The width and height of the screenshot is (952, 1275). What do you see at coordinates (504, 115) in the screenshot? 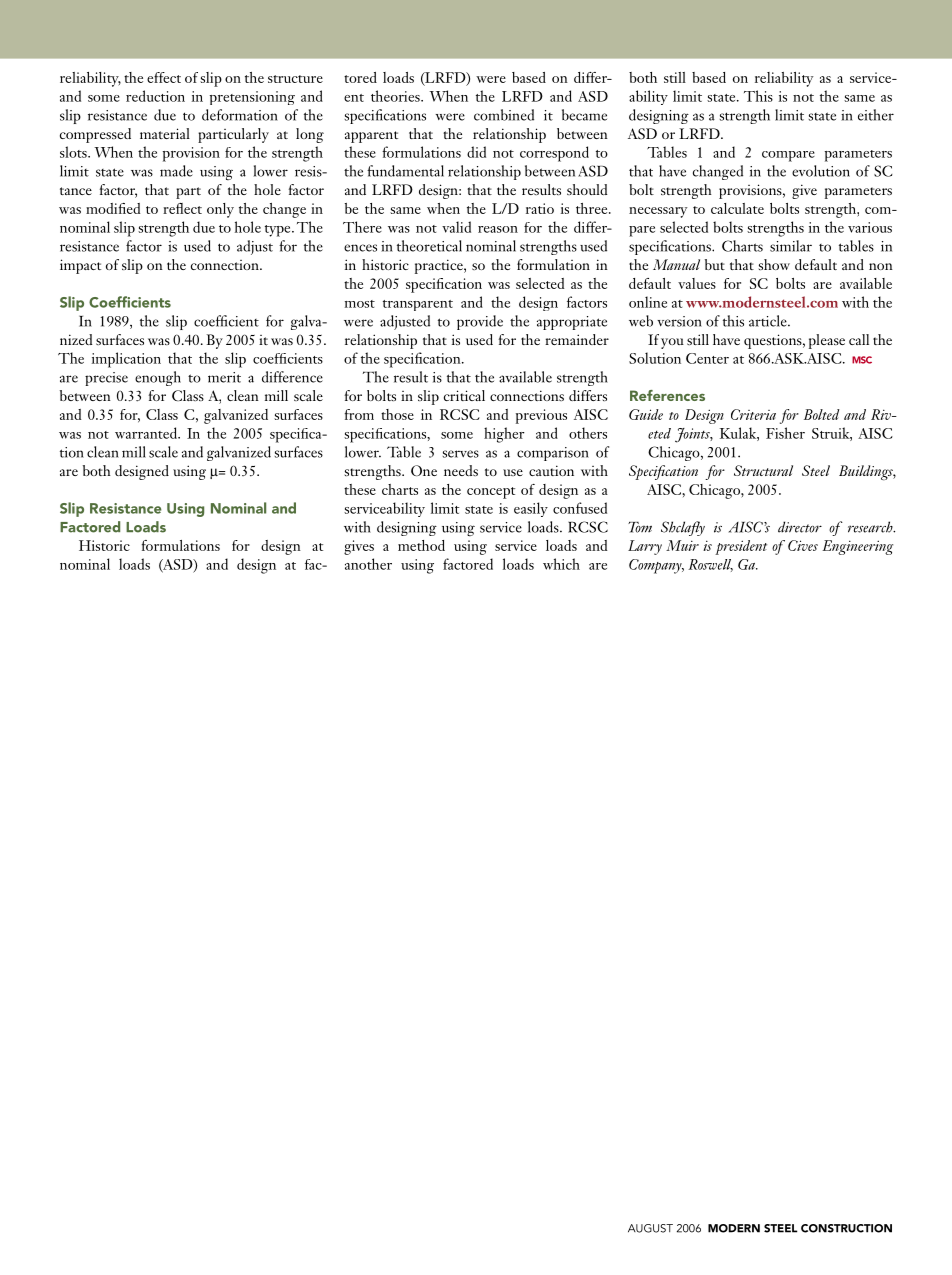
I see `combined` at bounding box center [504, 115].
